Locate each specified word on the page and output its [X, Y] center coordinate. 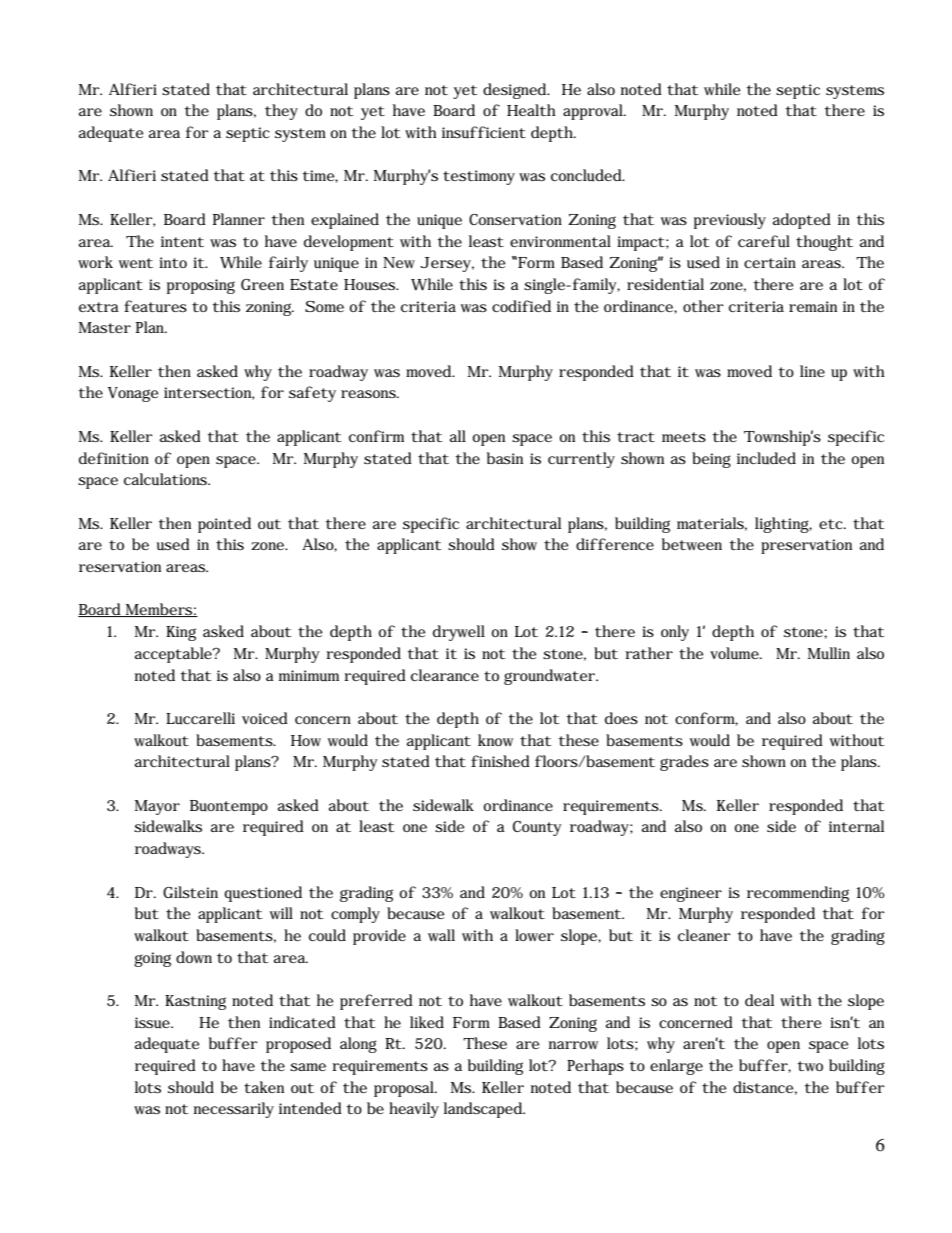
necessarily [234, 1110]
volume [735, 653]
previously [730, 221]
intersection [209, 393]
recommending [798, 894]
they [281, 112]
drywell [459, 633]
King [181, 633]
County [537, 828]
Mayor [157, 807]
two [810, 1066]
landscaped [484, 1110]
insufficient [484, 132]
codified [521, 306]
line [812, 371]
